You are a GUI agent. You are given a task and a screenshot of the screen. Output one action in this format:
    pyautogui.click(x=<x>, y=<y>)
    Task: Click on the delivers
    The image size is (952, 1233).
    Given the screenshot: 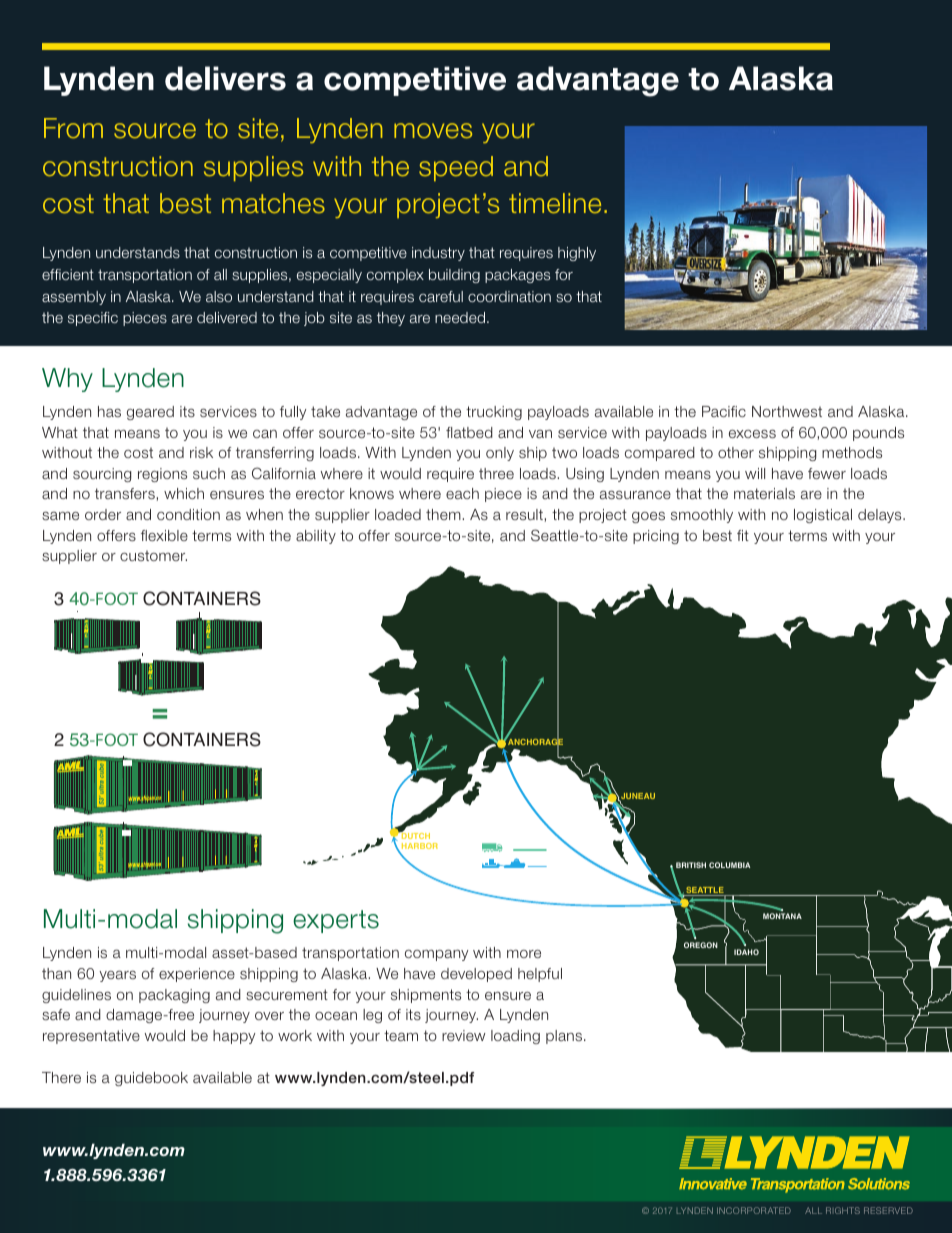 What is the action you would take?
    pyautogui.click(x=225, y=78)
